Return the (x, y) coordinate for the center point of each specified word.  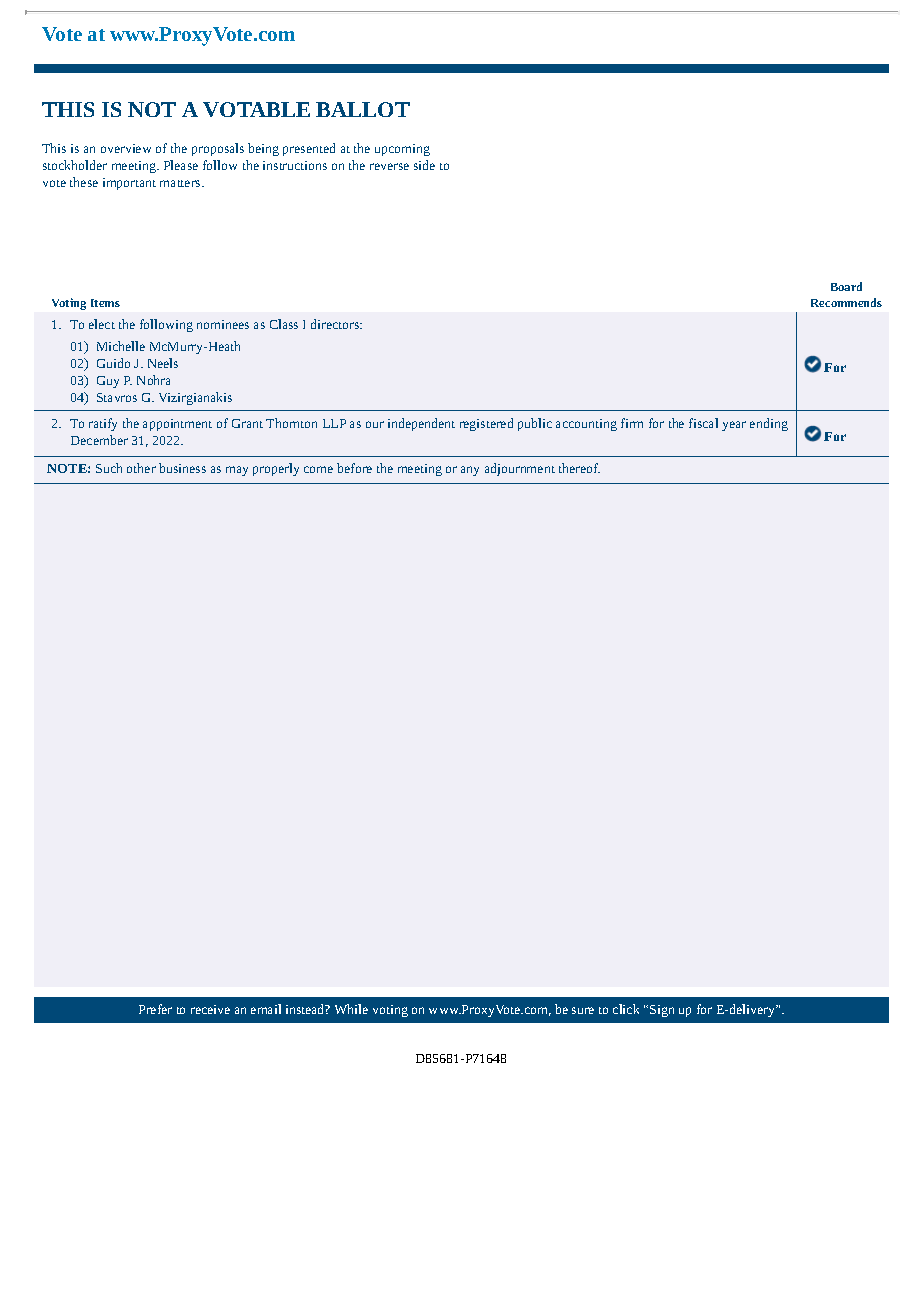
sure (583, 1010)
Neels (163, 363)
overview (126, 148)
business (182, 468)
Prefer (155, 1009)
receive (210, 1009)
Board (846, 286)
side (424, 165)
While (351, 1009)
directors (336, 324)
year (734, 426)
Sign (662, 1011)
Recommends (846, 302)
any (470, 471)
